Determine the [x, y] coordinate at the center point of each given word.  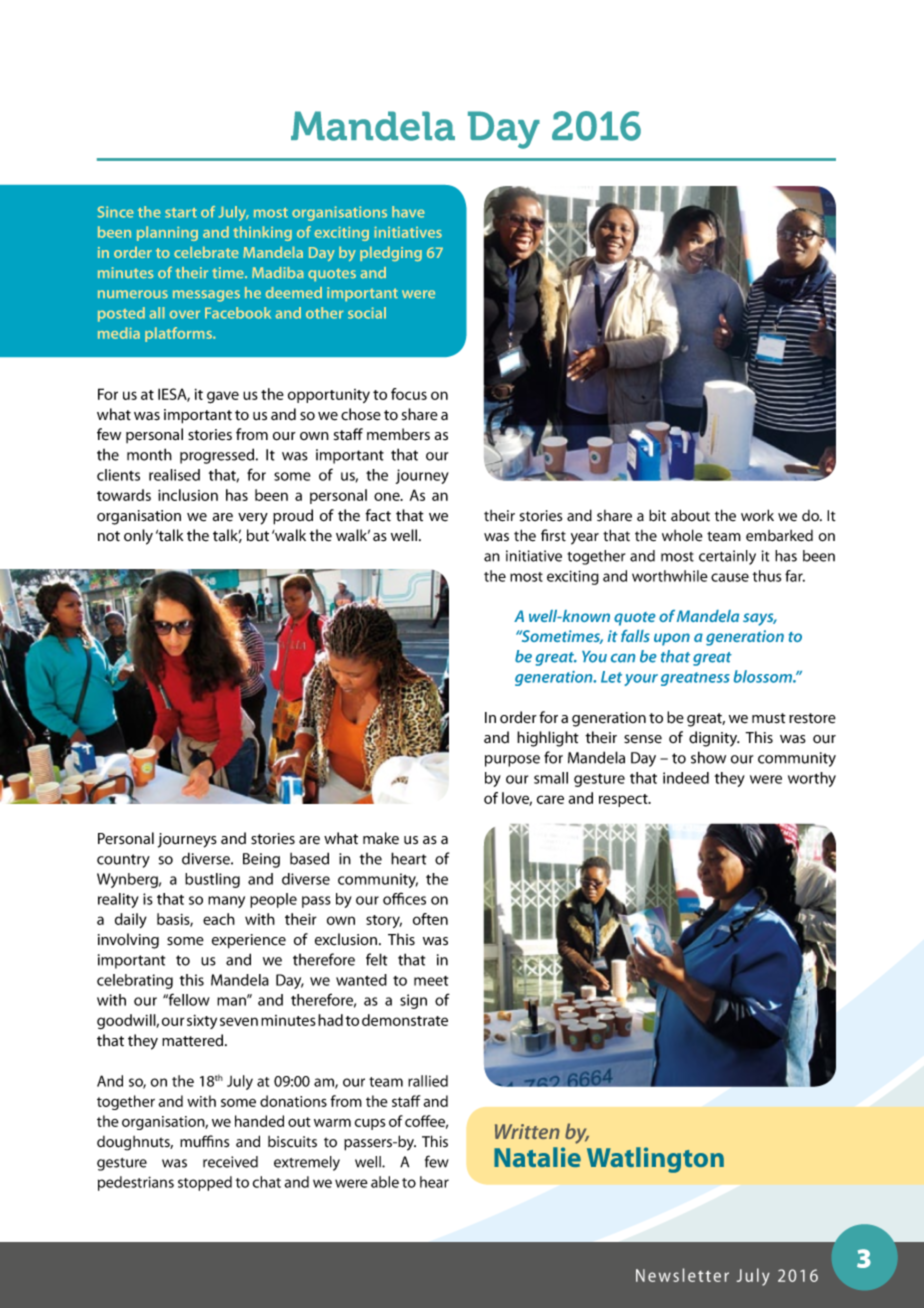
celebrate [206, 252]
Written [527, 1131]
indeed [686, 778]
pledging [391, 254]
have [408, 212]
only [138, 537]
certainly [727, 557]
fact [378, 515]
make [381, 838]
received [230, 1162]
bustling [212, 880]
